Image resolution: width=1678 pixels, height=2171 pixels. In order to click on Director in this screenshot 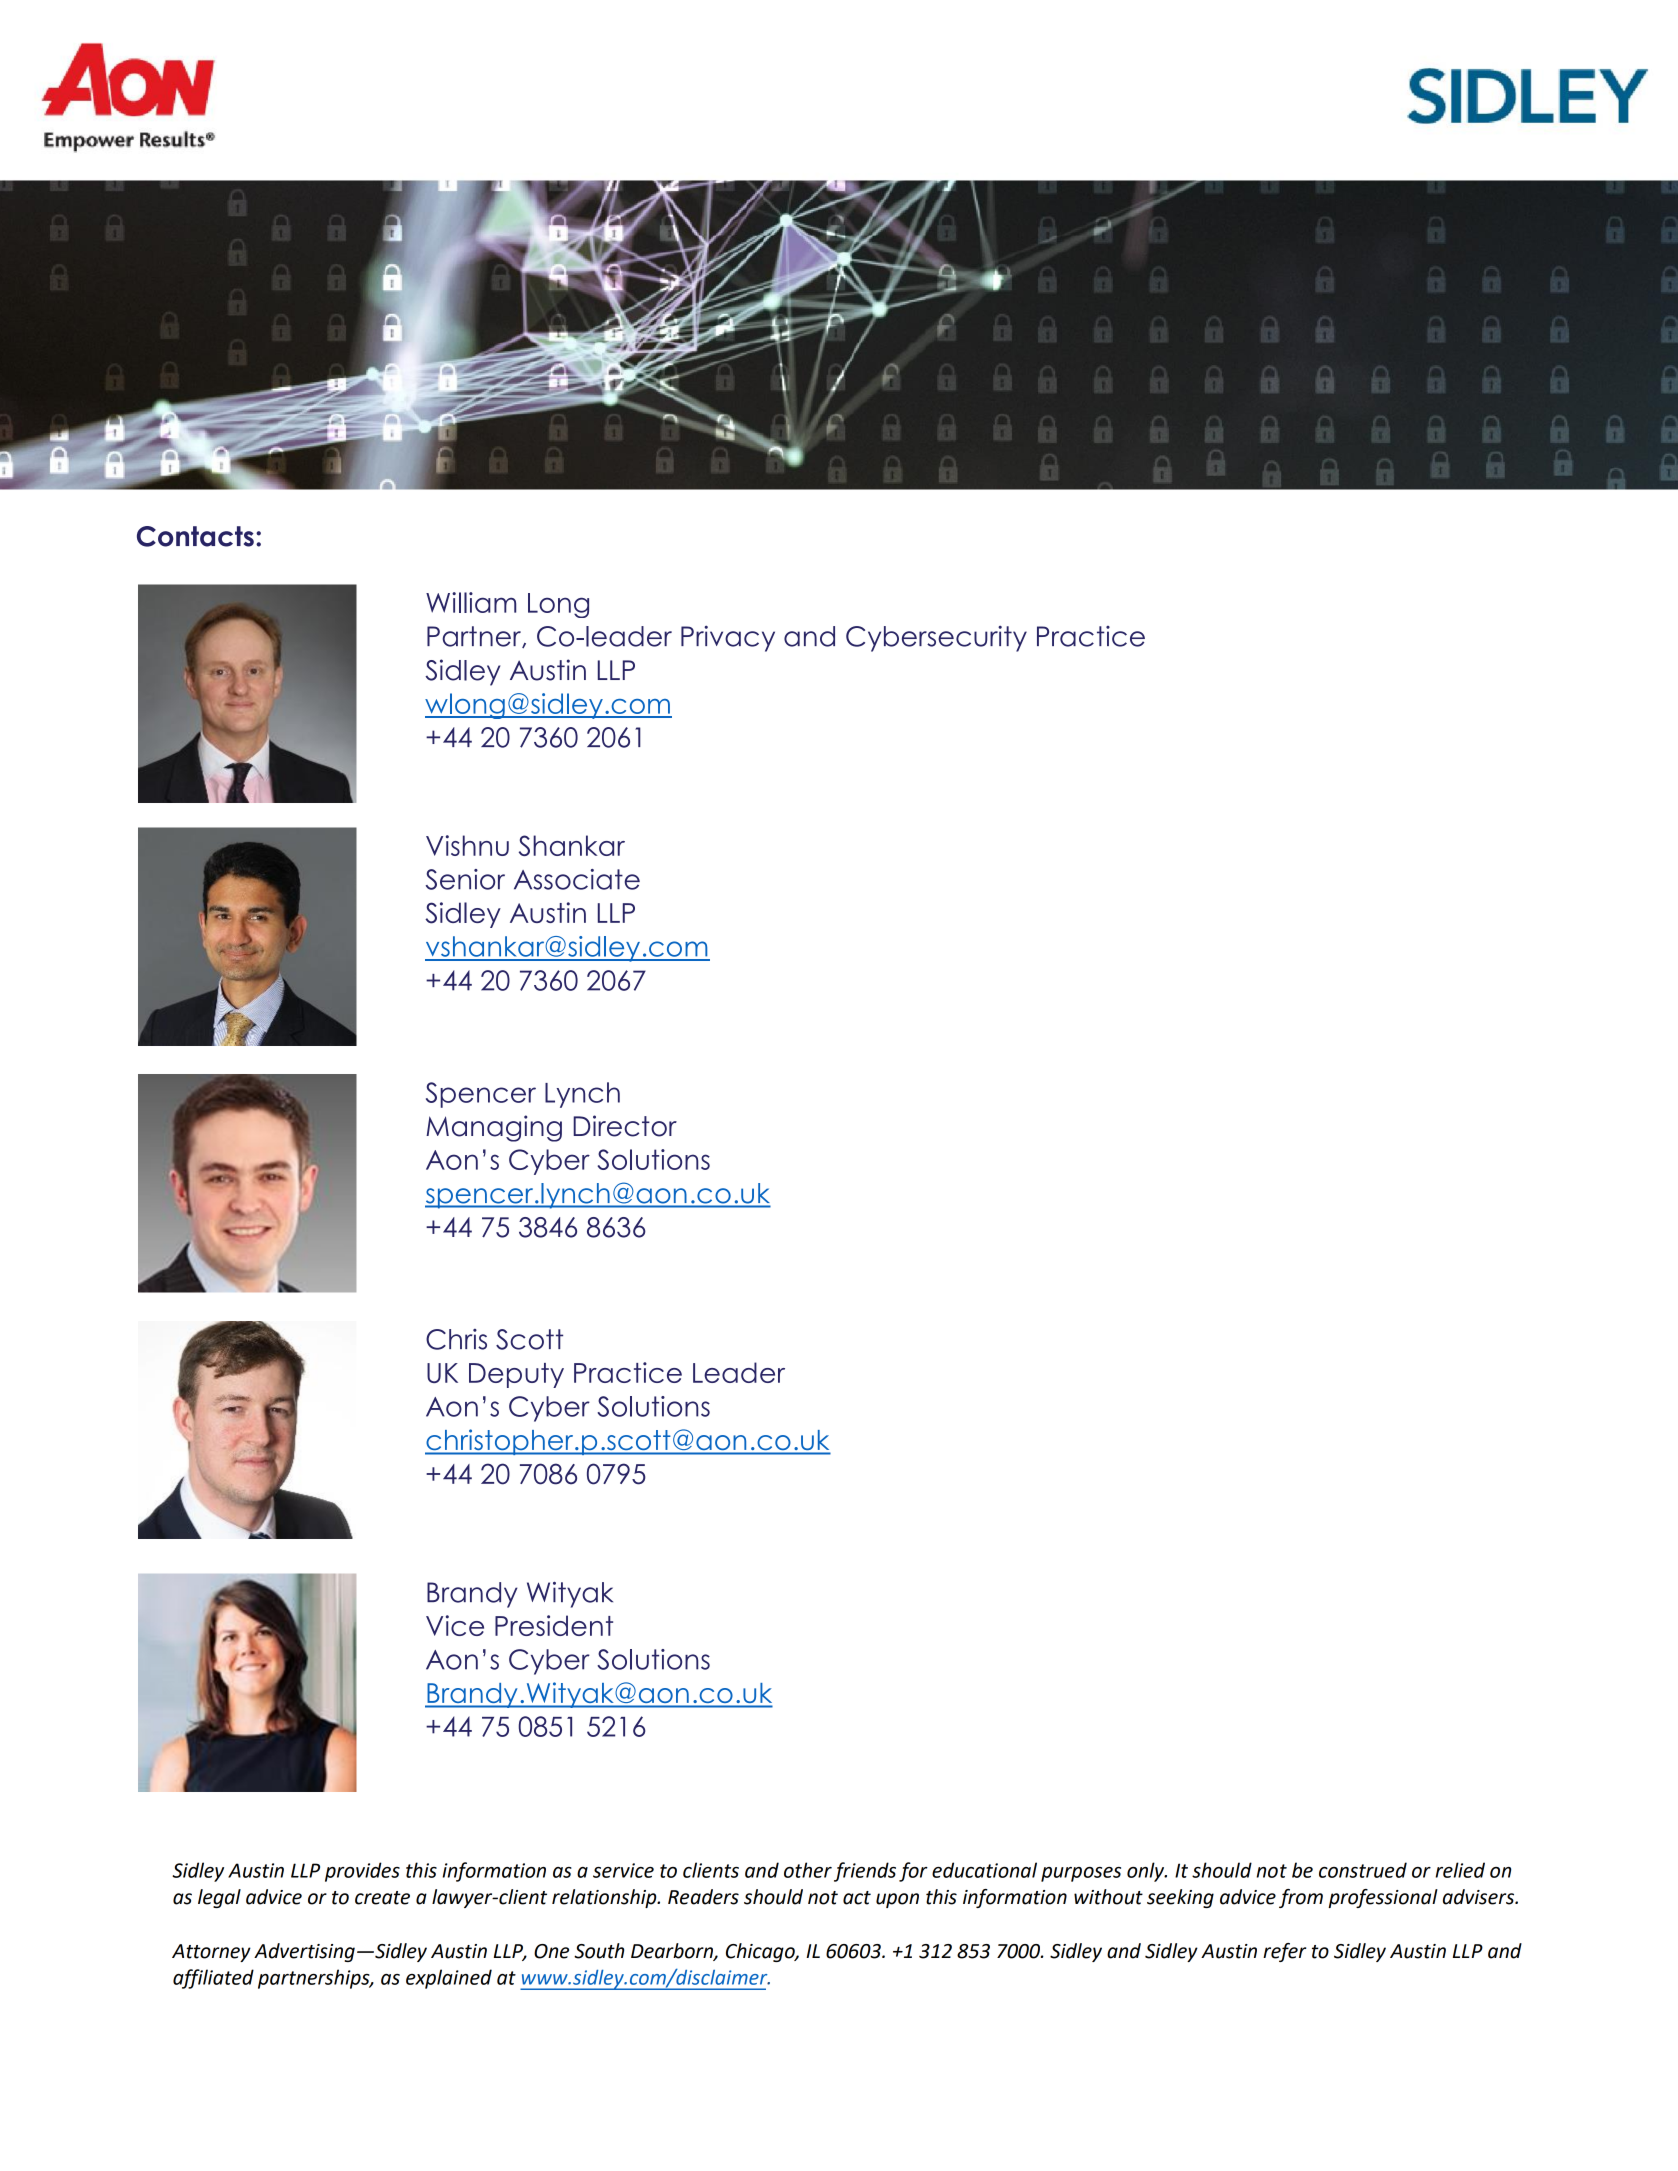, I will do `click(625, 1126)`.
